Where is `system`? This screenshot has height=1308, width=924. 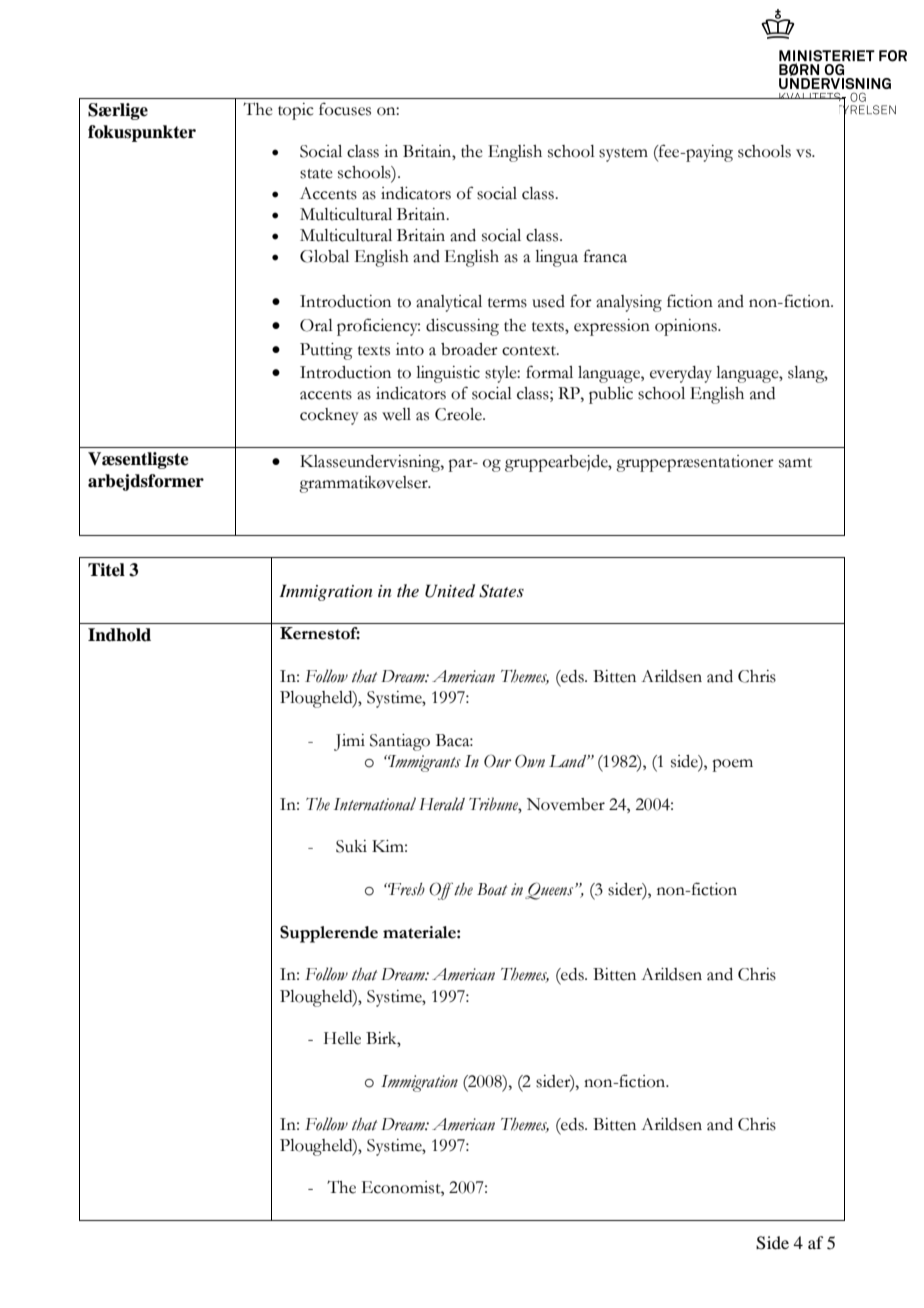 system is located at coordinates (623, 155).
